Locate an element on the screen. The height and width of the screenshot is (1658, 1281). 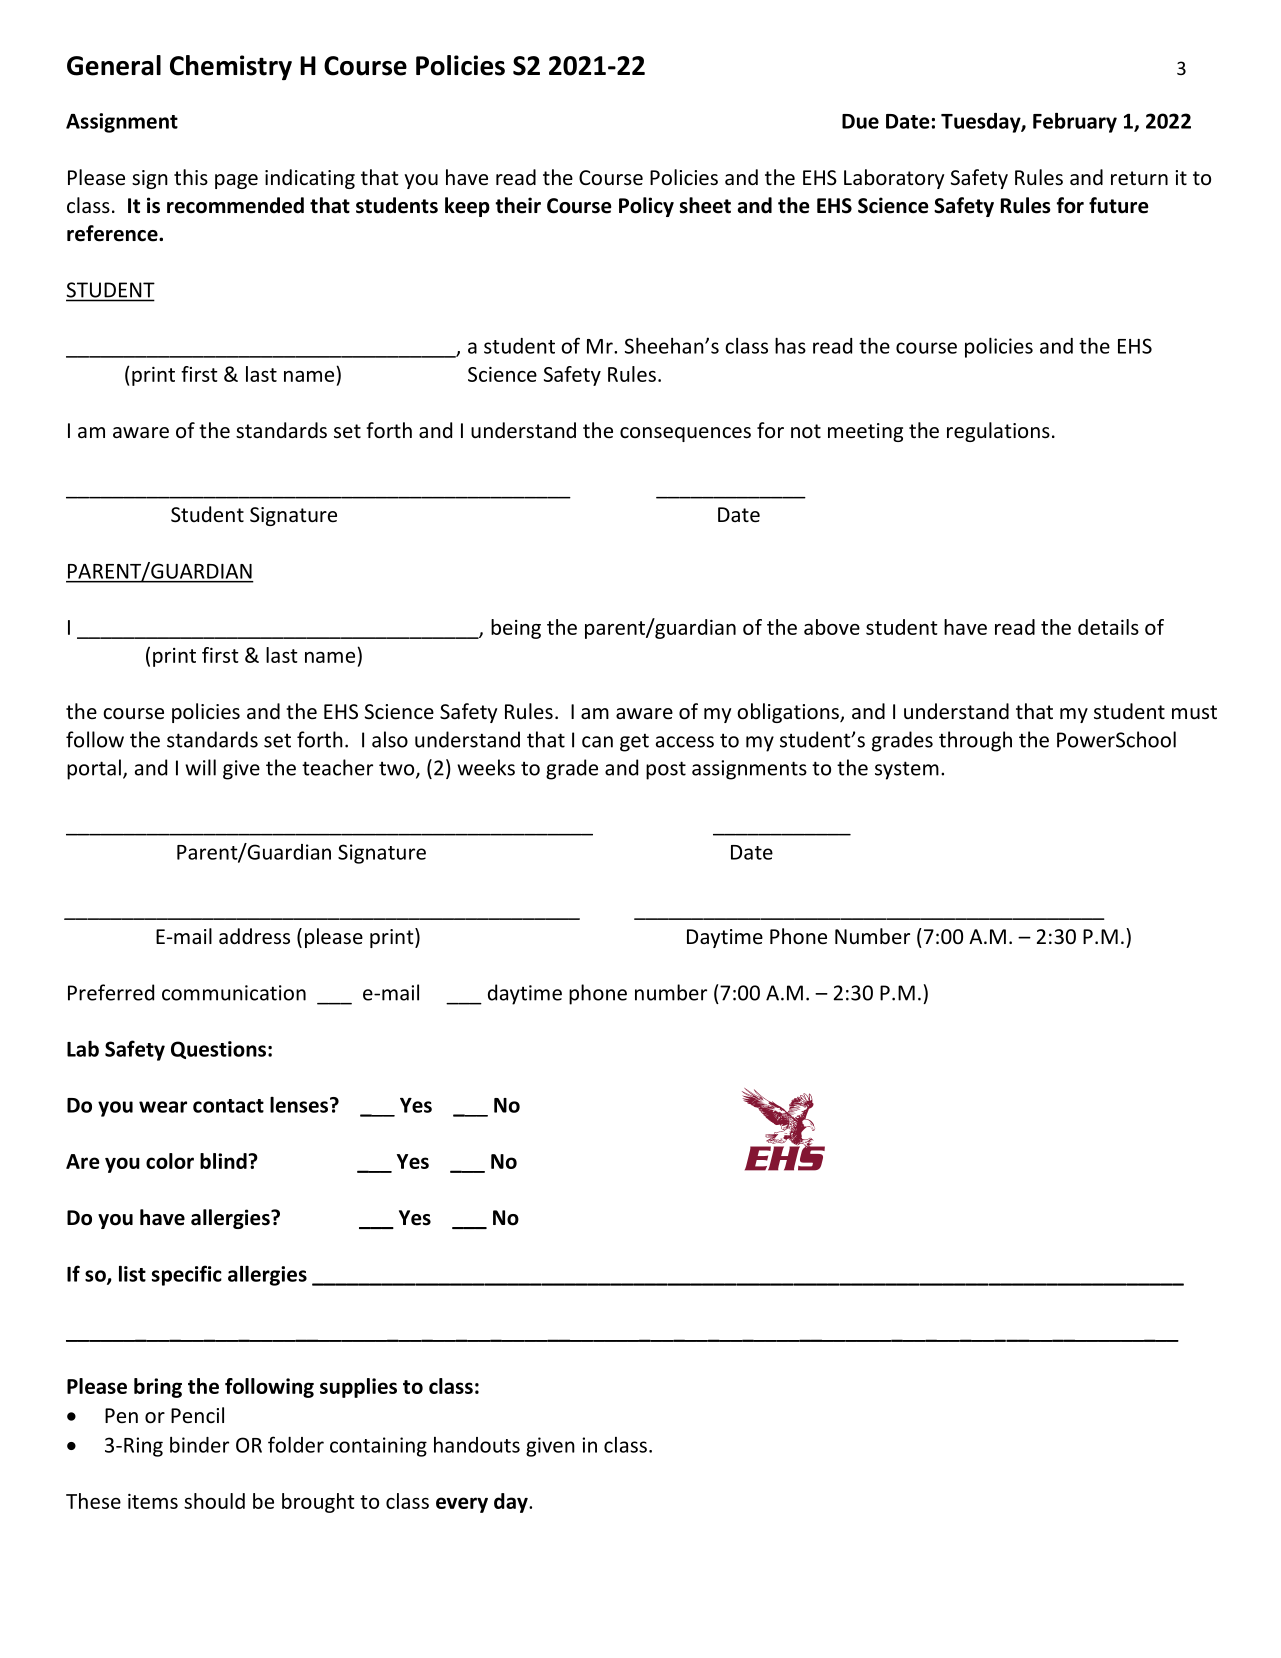
binder is located at coordinates (199, 1445).
